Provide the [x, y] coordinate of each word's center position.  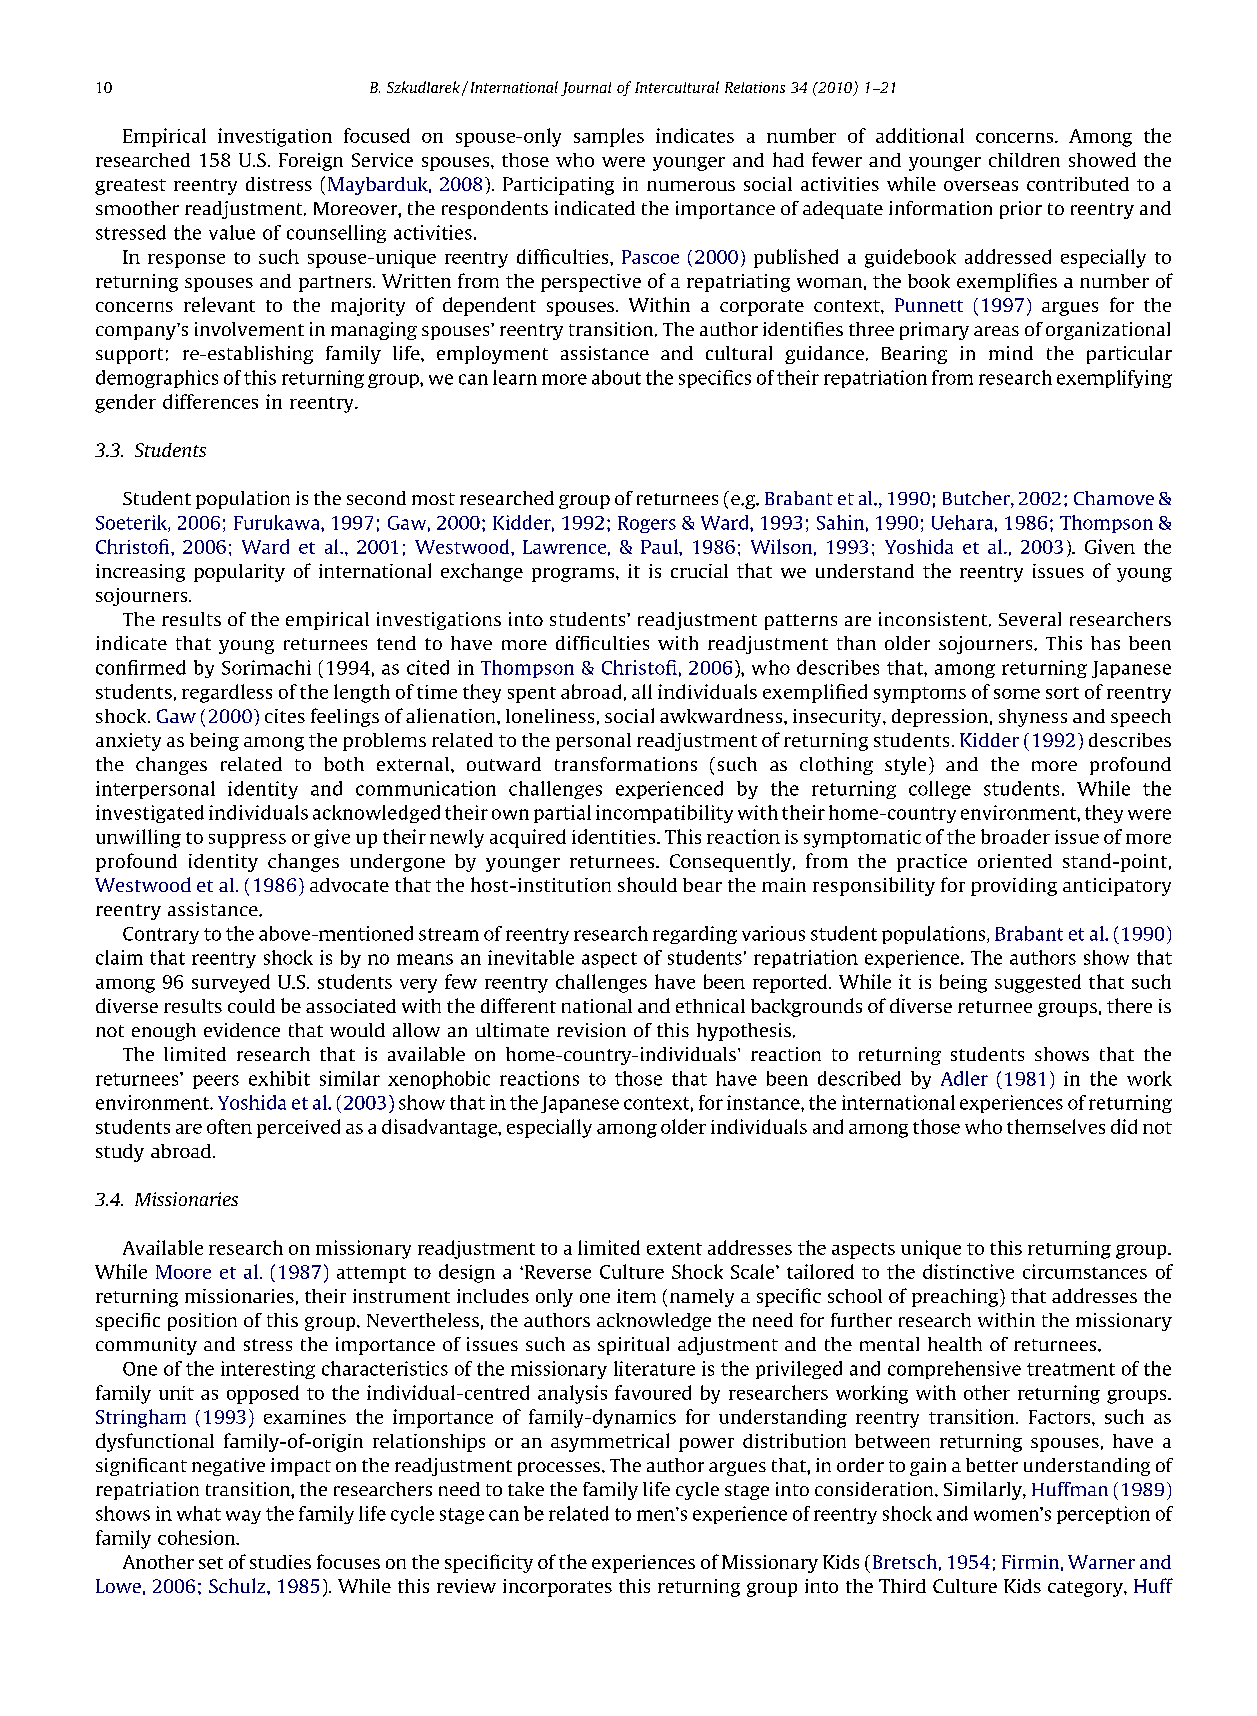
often [229, 1126]
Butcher [977, 499]
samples [609, 137]
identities [615, 836]
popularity [239, 573]
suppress [247, 841]
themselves [1056, 1126]
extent [674, 1249]
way [243, 1517]
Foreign [311, 162]
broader [1015, 836]
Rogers [647, 524]
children [1024, 160]
